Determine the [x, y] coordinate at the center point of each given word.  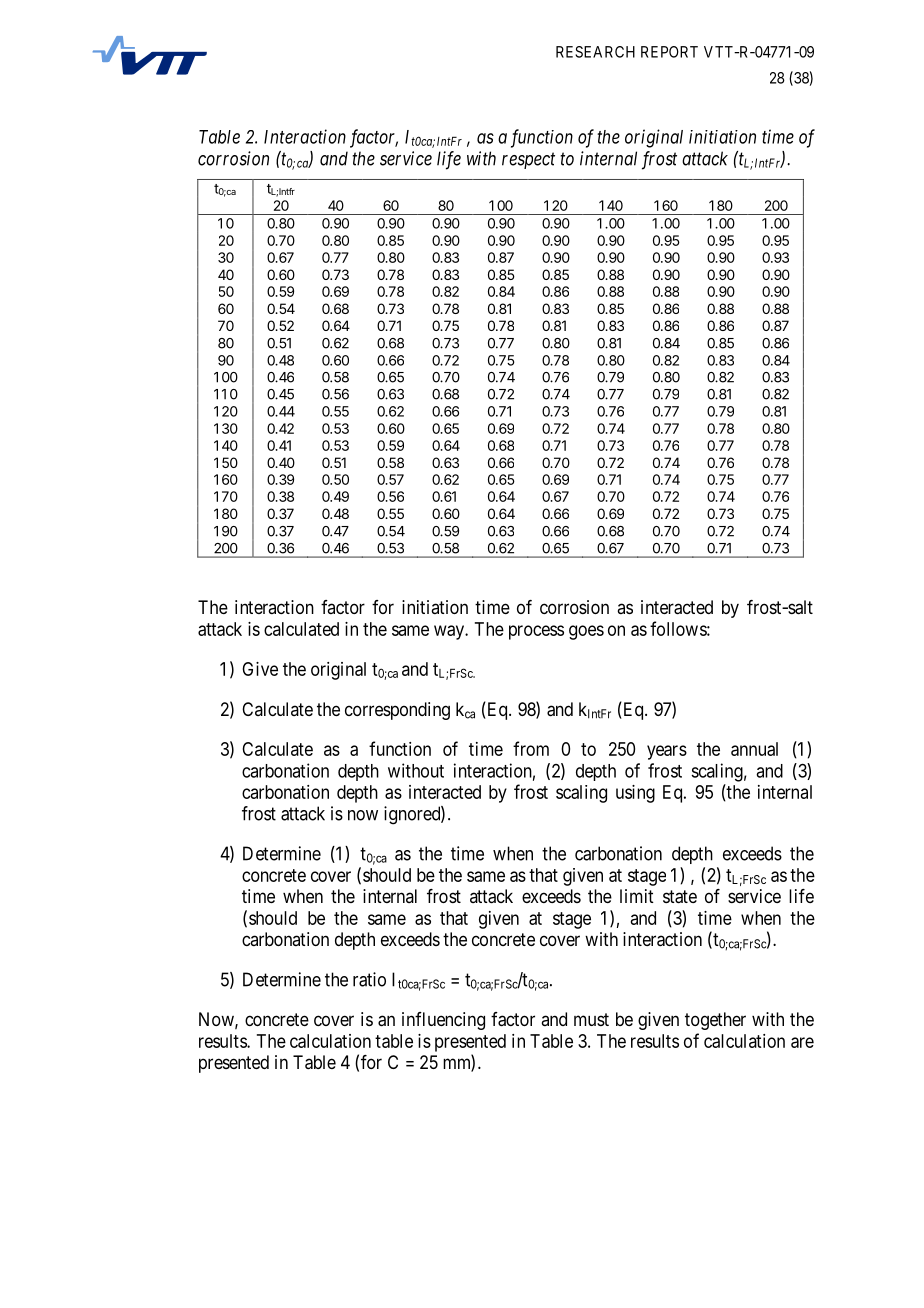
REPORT [669, 52]
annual [754, 749]
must [591, 1019]
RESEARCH [595, 52]
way [450, 632]
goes [586, 632]
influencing [443, 1021]
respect [528, 161]
